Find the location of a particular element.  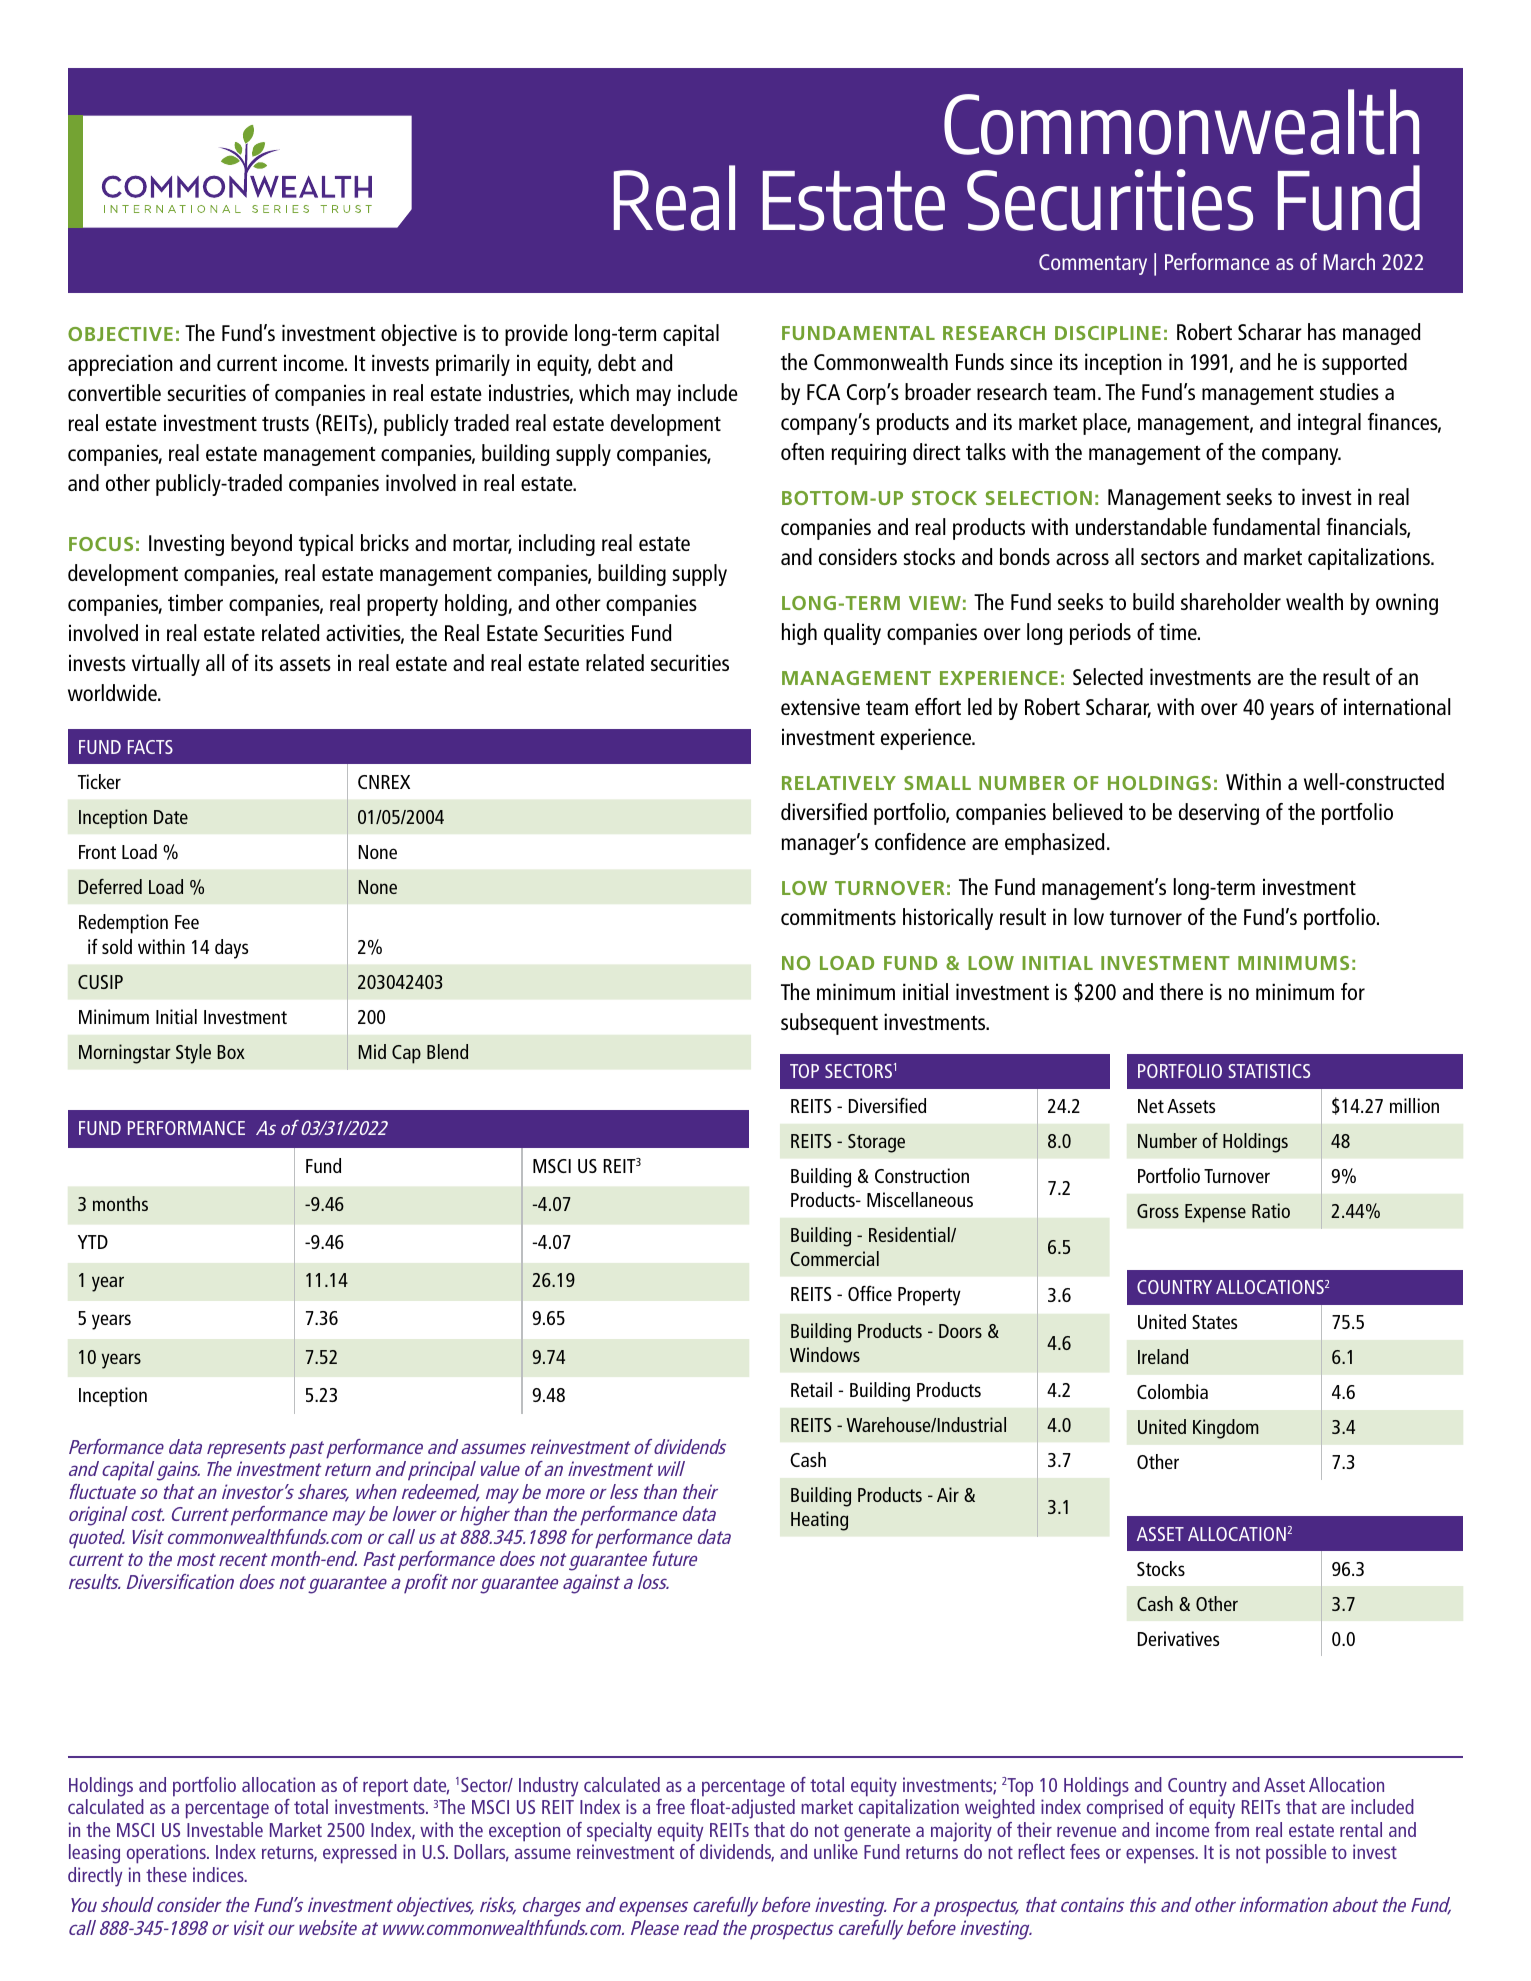

YTD is located at coordinates (93, 1242).
